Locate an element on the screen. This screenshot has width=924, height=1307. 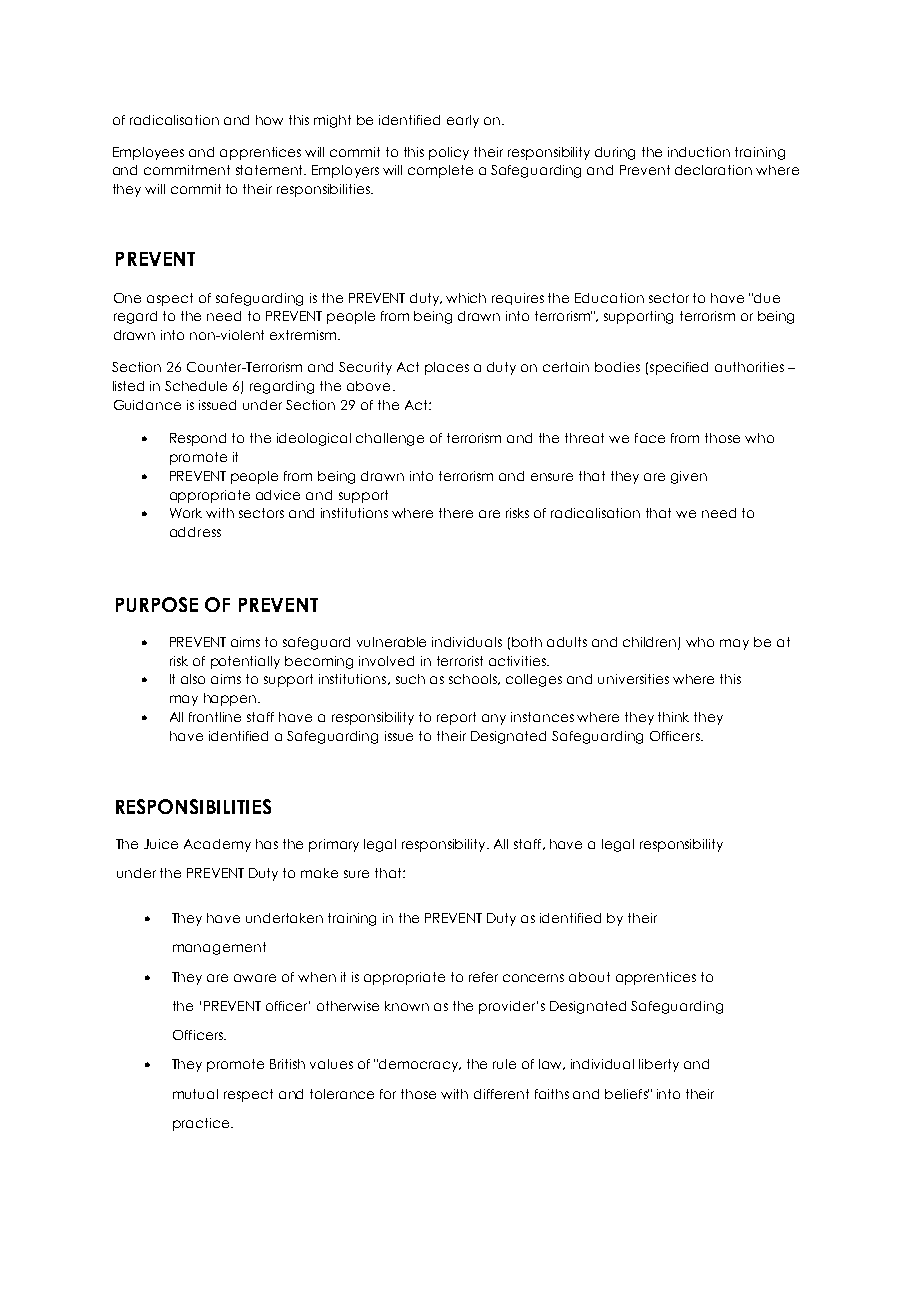
policy is located at coordinates (449, 153).
